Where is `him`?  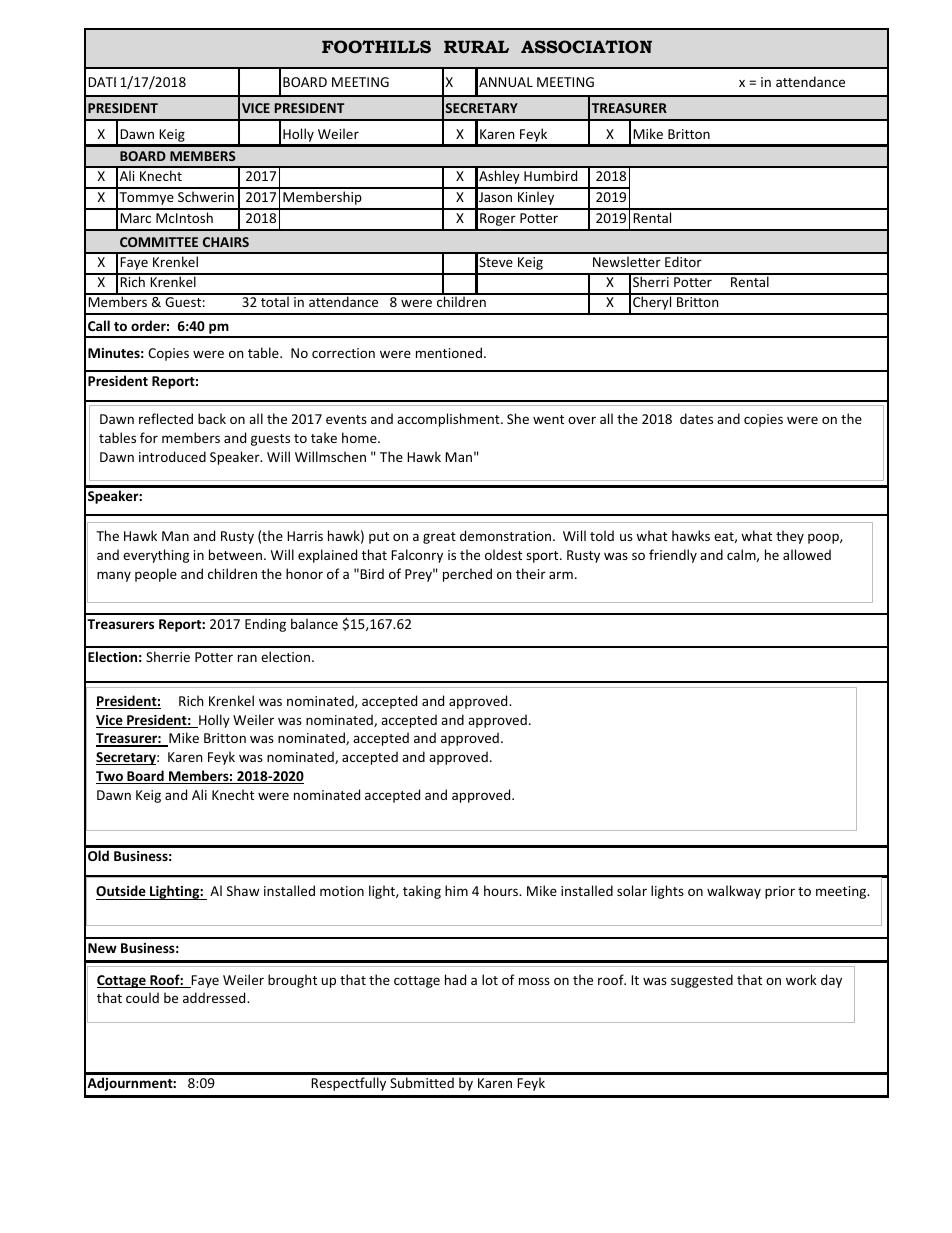
him is located at coordinates (456, 890).
